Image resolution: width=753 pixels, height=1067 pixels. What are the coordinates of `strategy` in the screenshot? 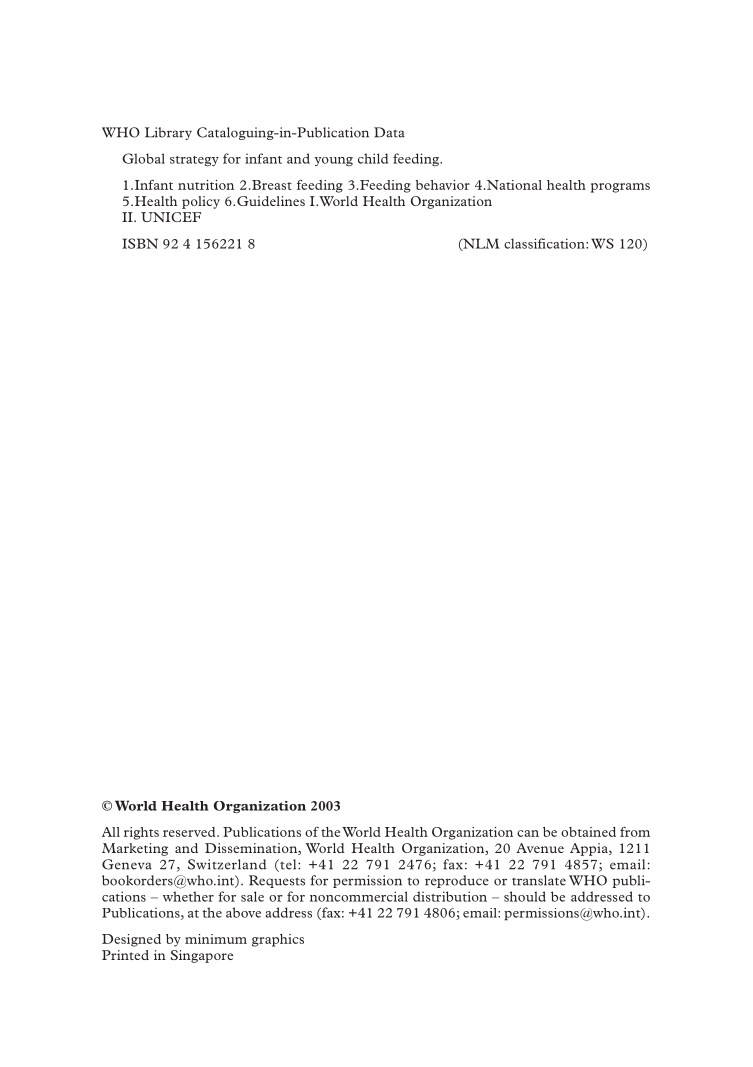 It's located at (194, 161).
